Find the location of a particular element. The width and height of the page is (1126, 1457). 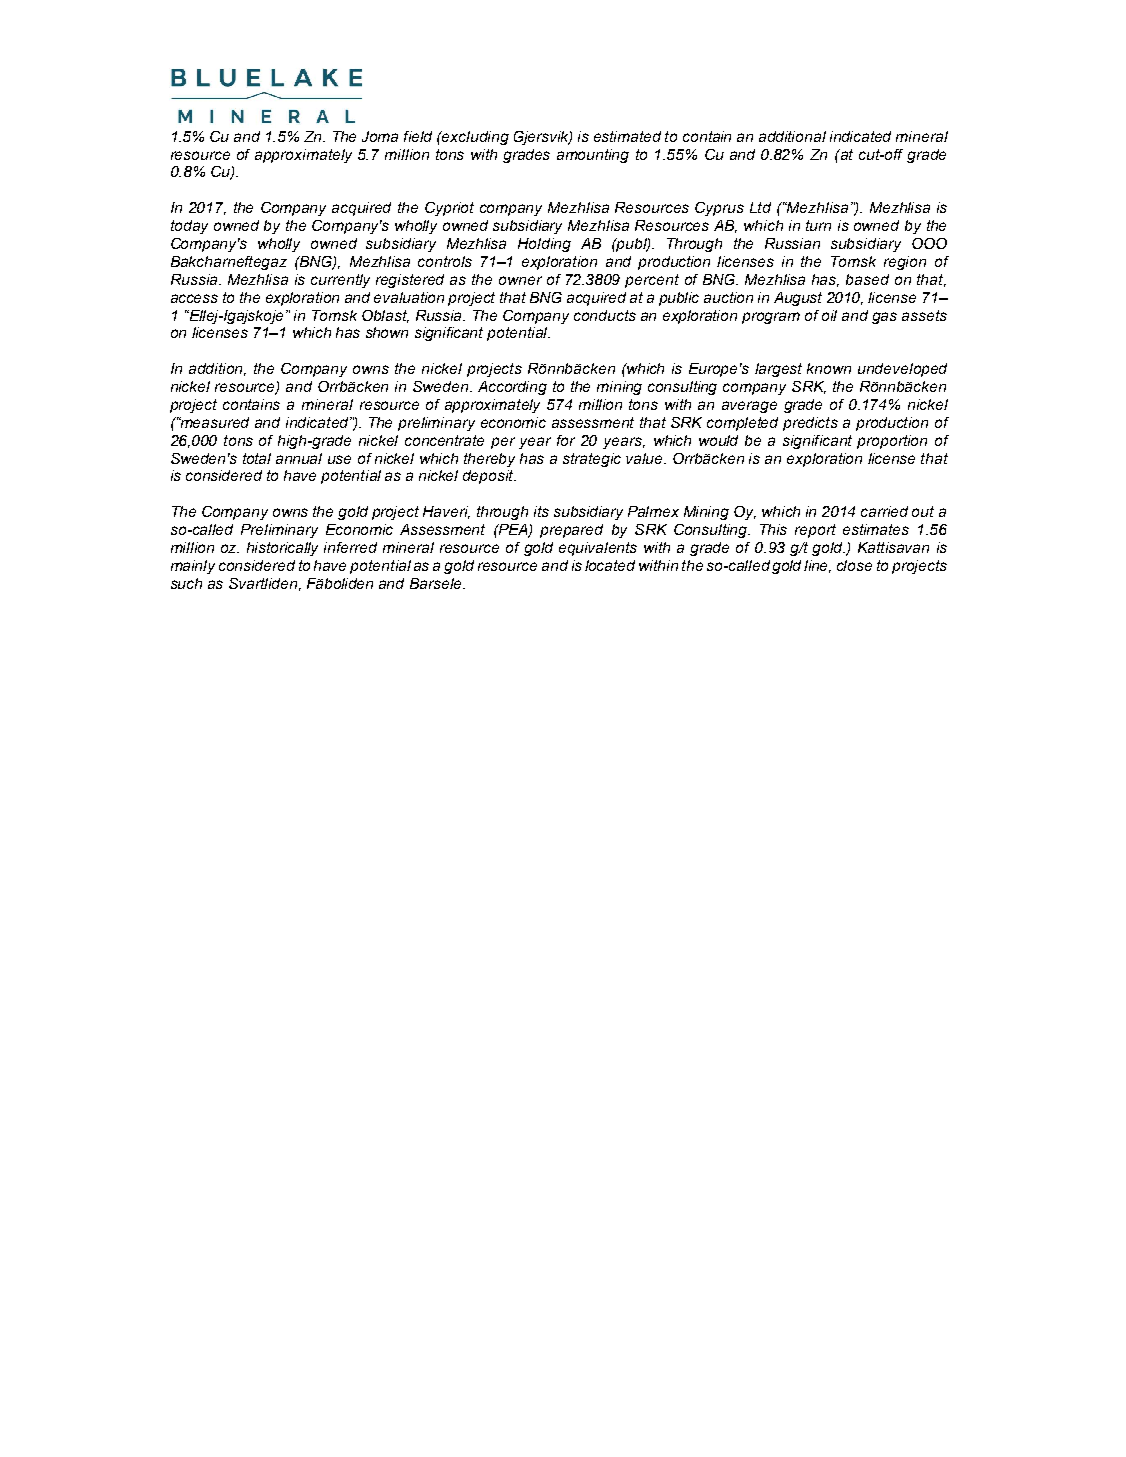

amounting is located at coordinates (593, 156).
